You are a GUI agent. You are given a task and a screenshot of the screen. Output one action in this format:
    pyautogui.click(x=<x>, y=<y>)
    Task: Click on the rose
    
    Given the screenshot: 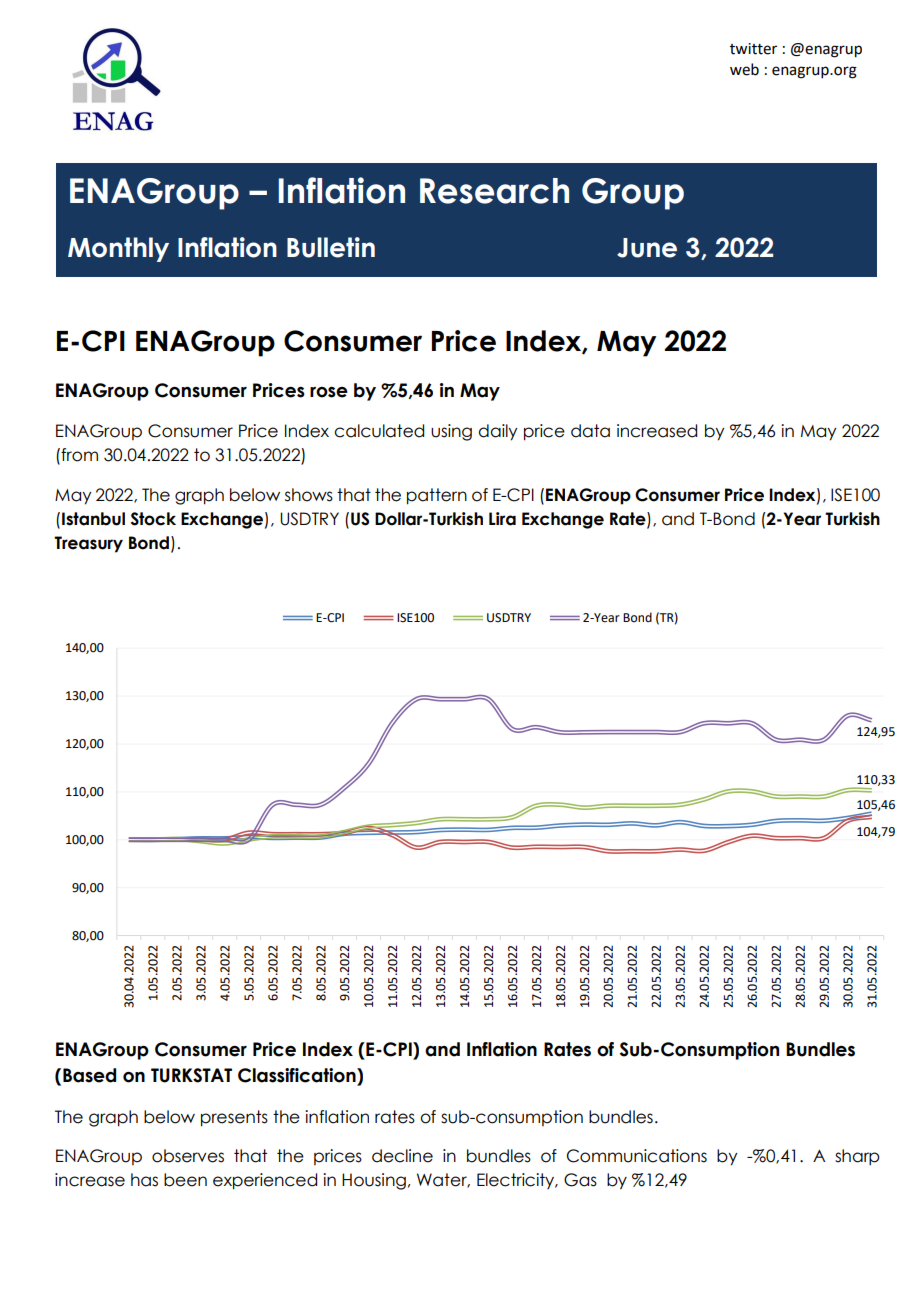 What is the action you would take?
    pyautogui.click(x=329, y=392)
